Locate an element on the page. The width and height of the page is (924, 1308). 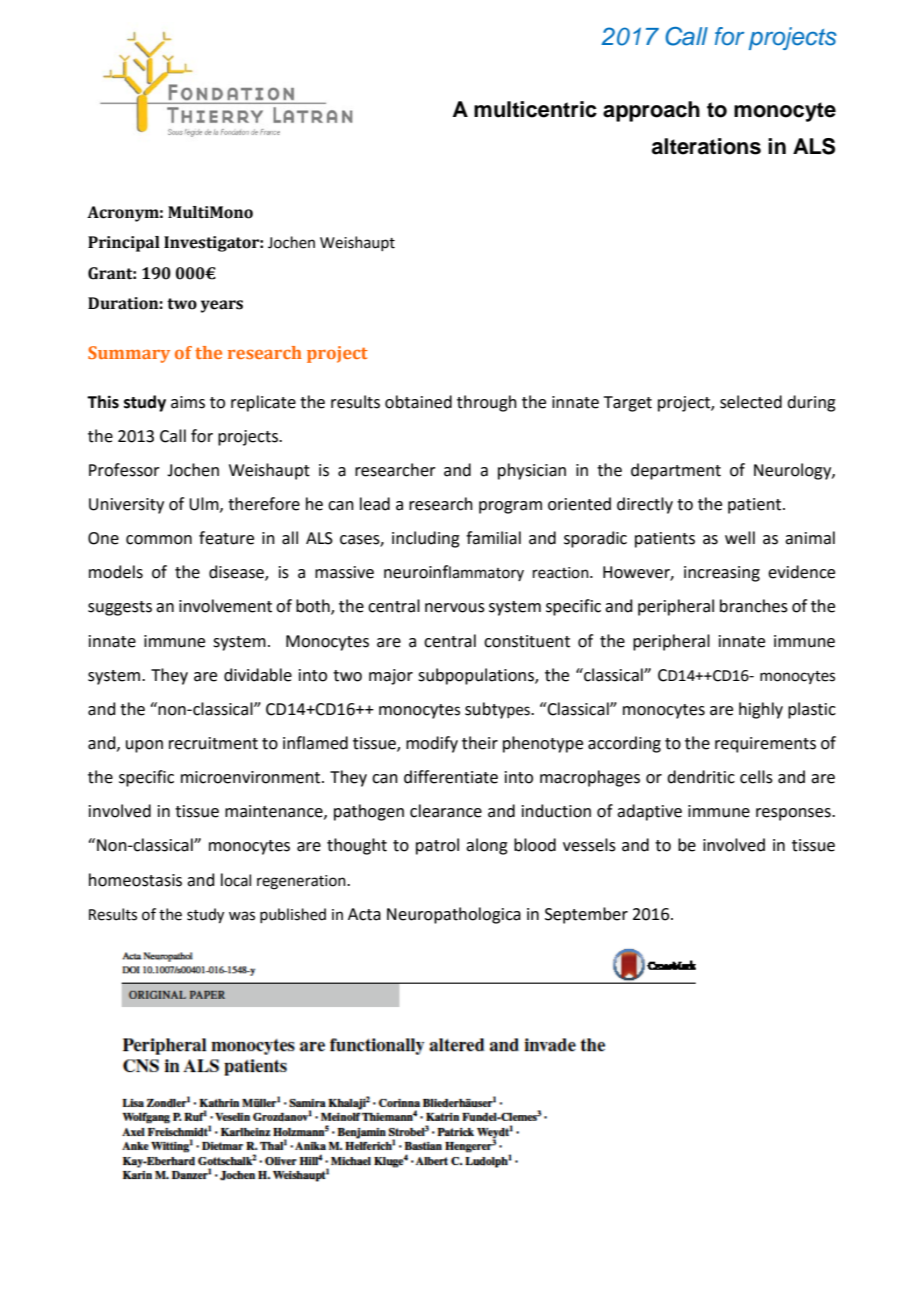
approach is located at coordinates (651, 111).
